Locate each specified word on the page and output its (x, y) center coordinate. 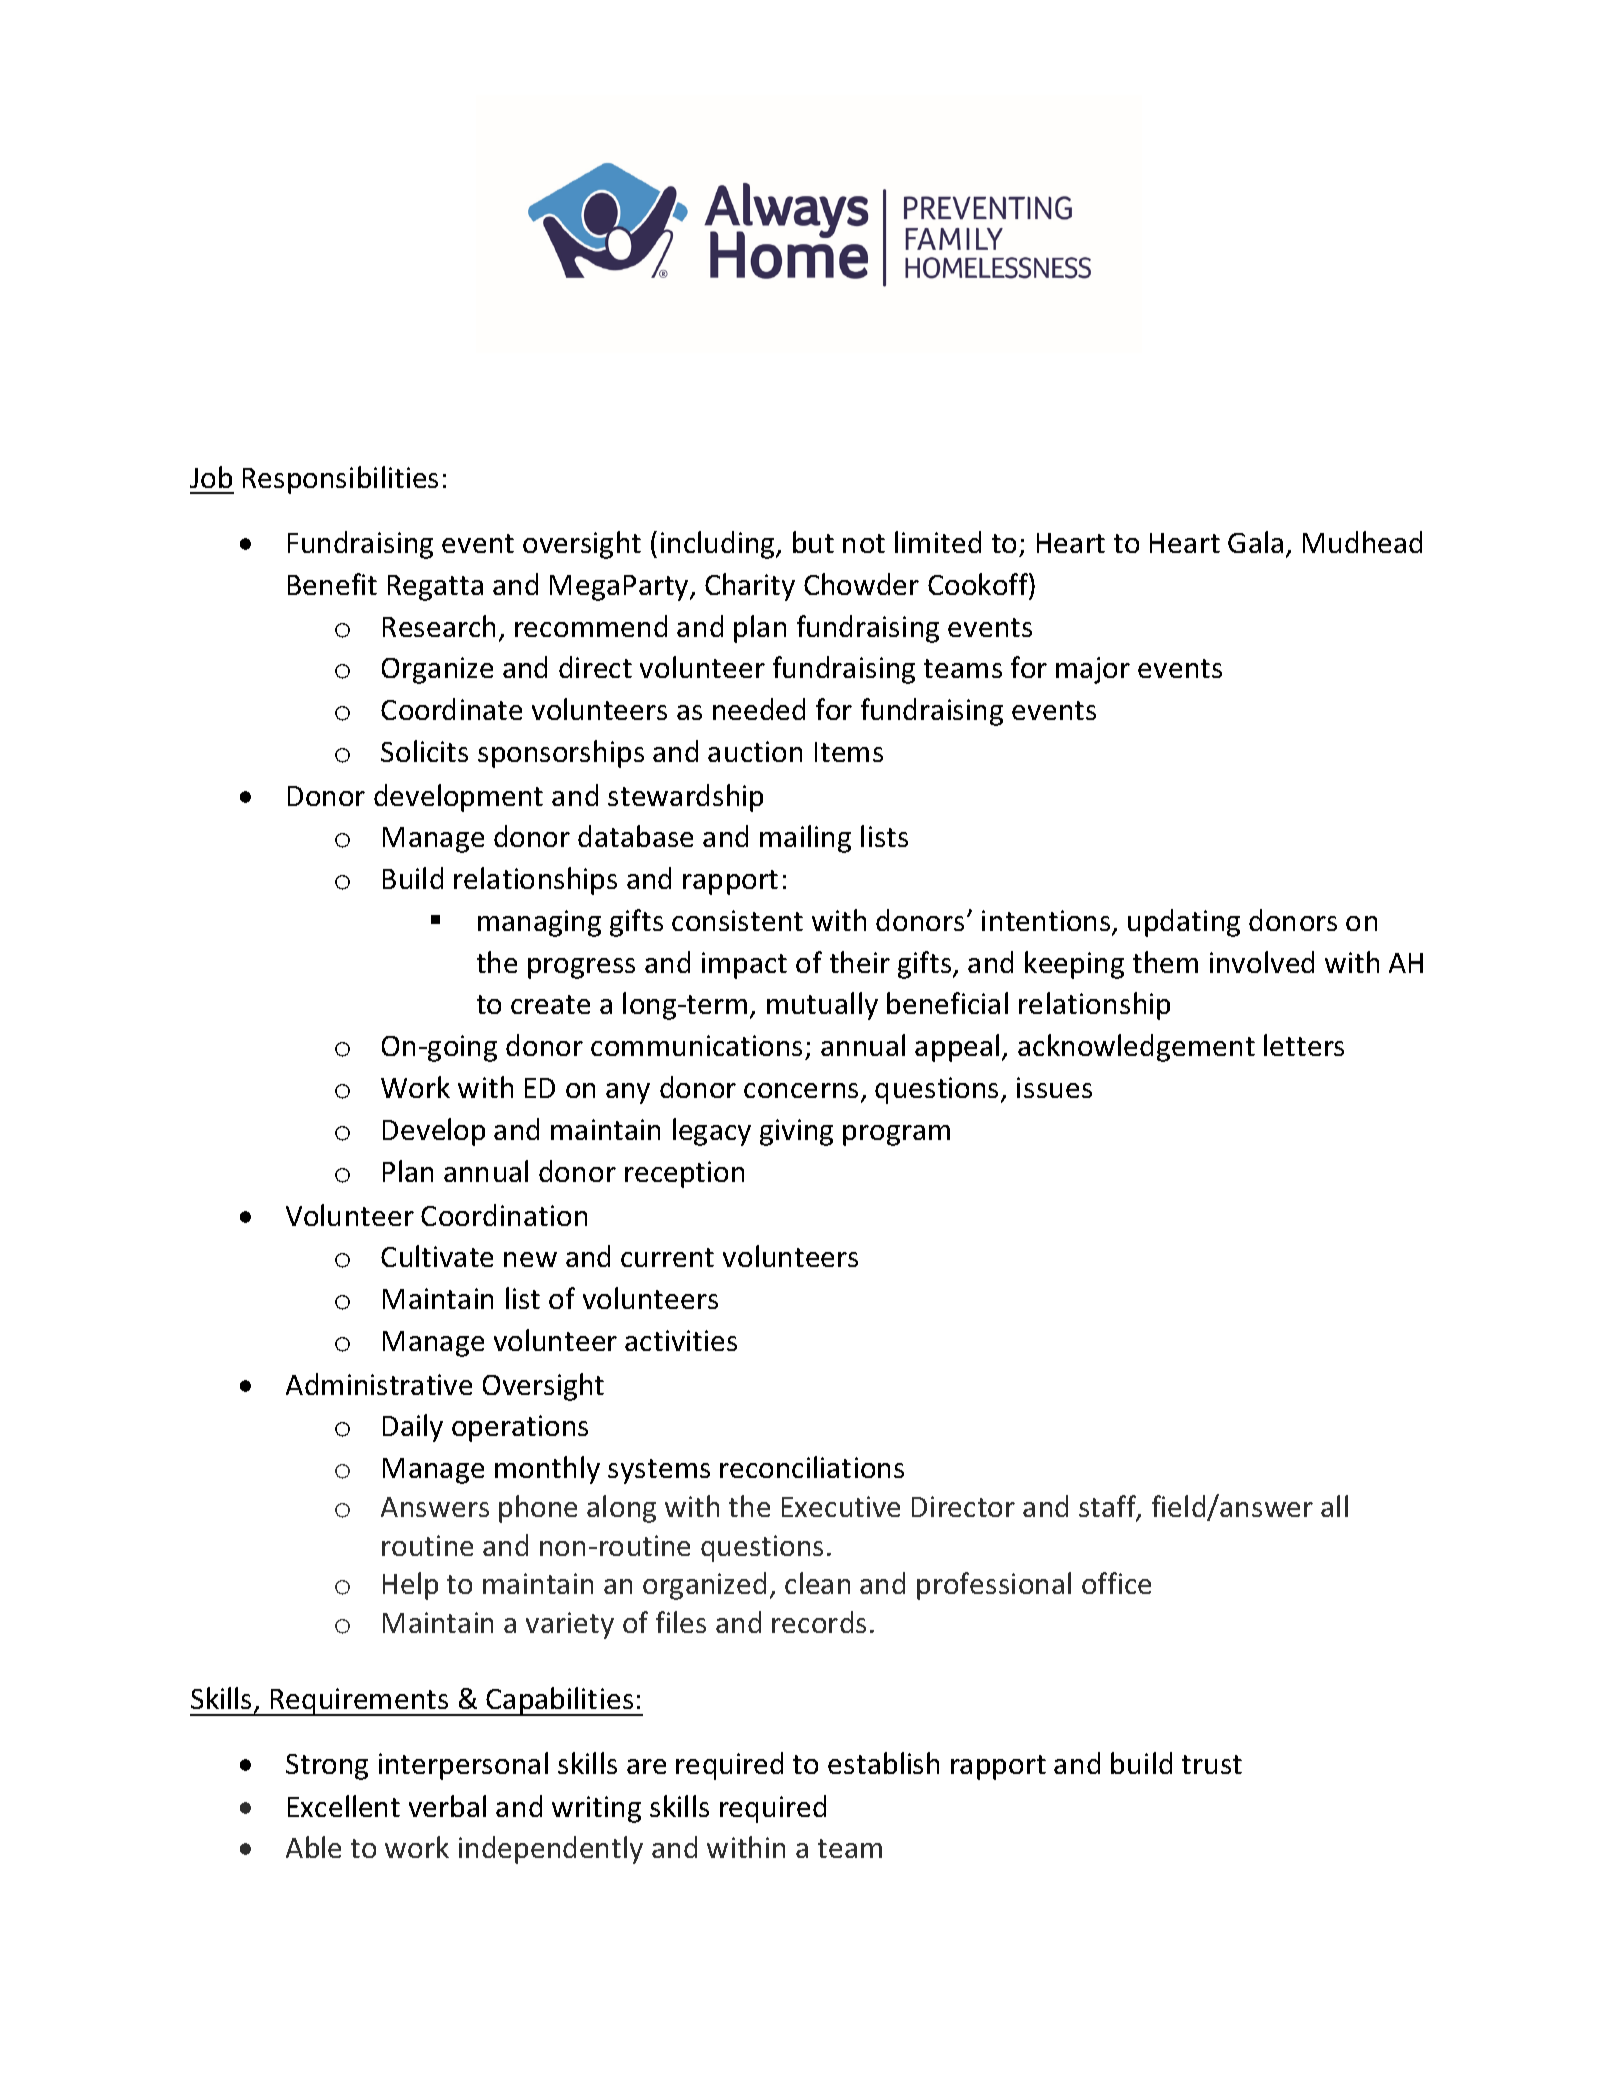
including (719, 545)
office (1116, 1583)
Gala (1255, 542)
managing (539, 923)
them (1165, 962)
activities (681, 1340)
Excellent (344, 1806)
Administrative (379, 1384)
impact (744, 965)
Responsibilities (340, 480)
